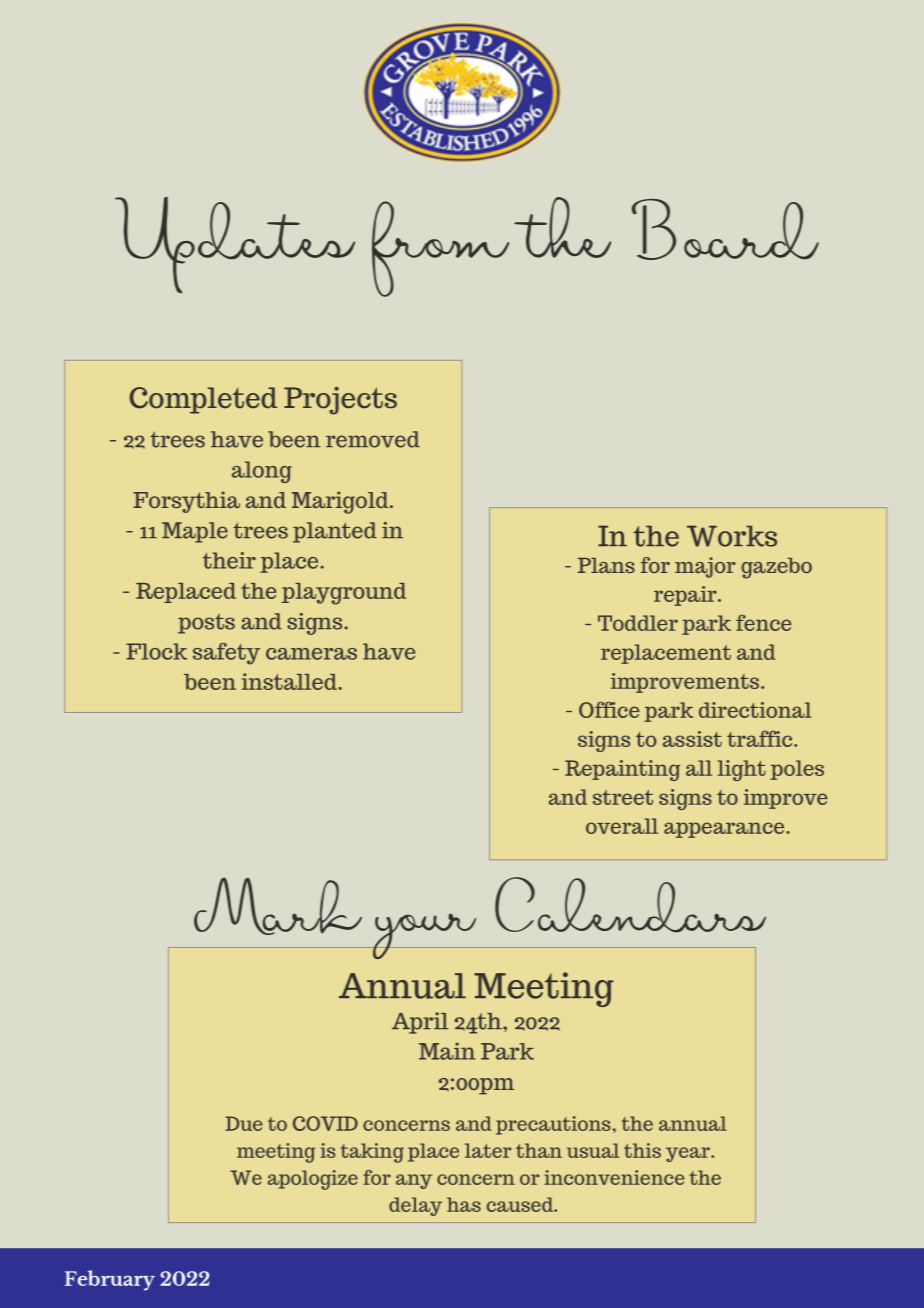  Describe the element at coordinates (235, 245) in the page. I see `Updates` at that location.
